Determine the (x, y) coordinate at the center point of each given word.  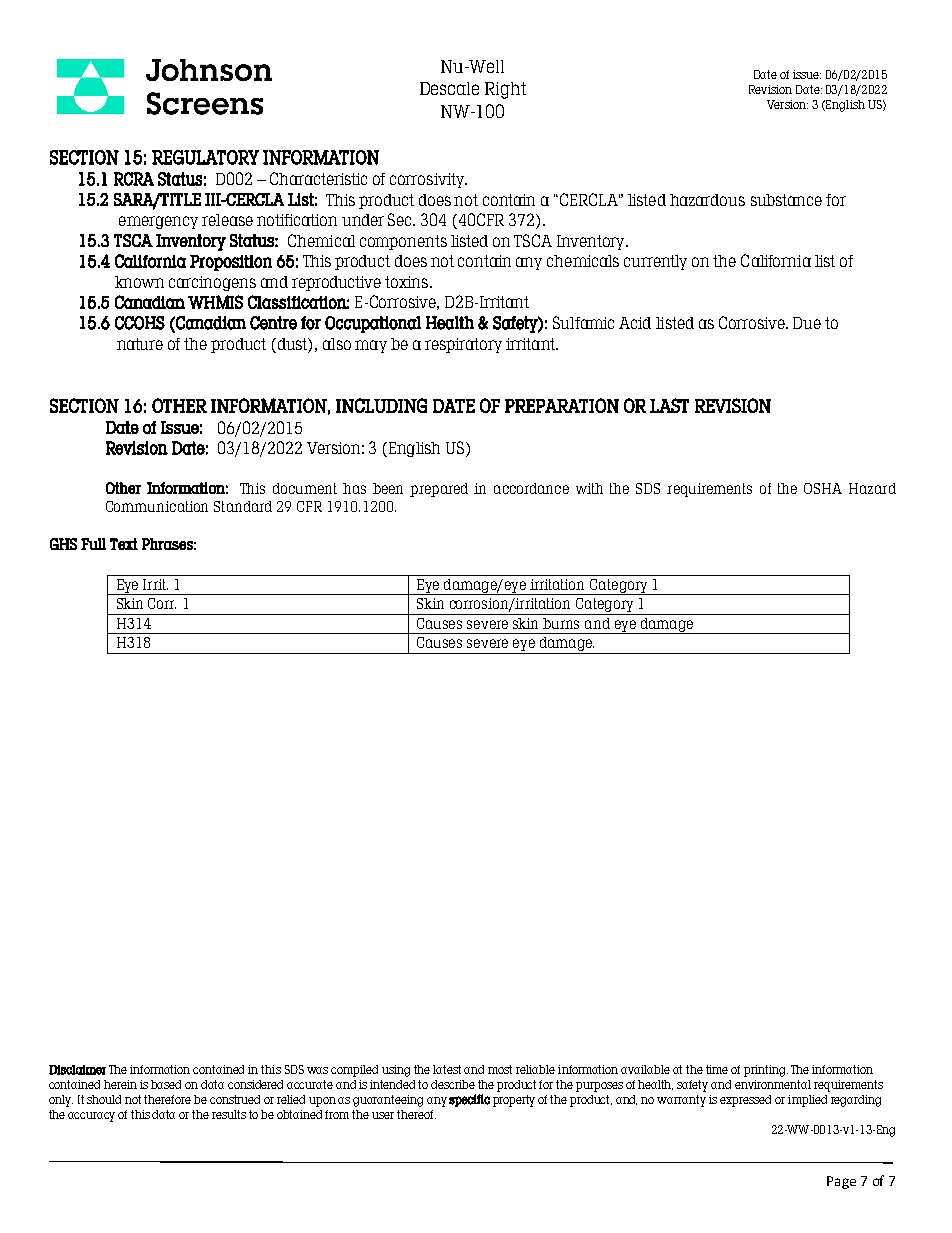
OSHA (823, 488)
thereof (416, 1114)
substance (786, 200)
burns (561, 623)
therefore (167, 1099)
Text (124, 544)
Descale (449, 88)
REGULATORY (205, 157)
